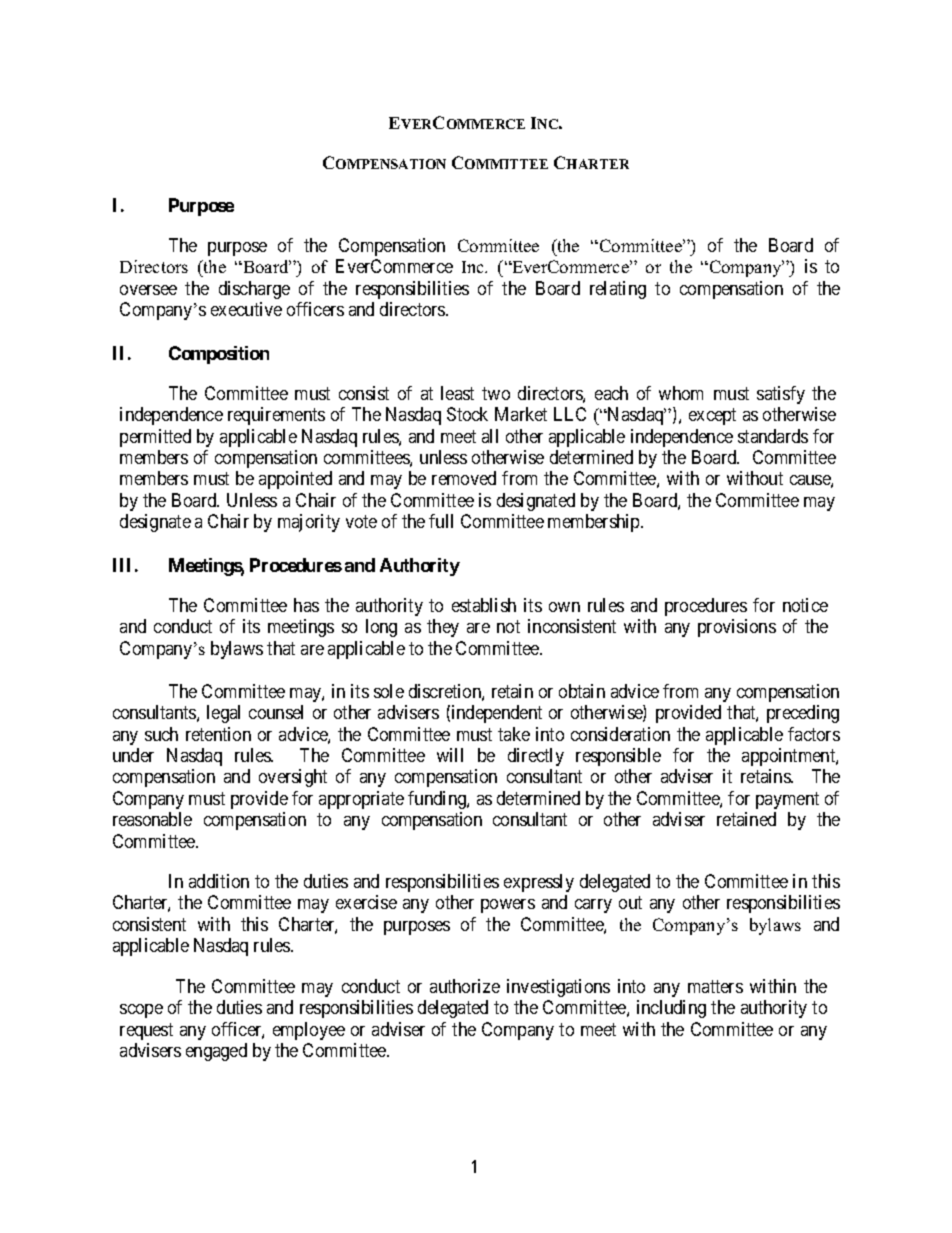 The width and height of the screenshot is (952, 1233). Describe the element at coordinates (216, 1052) in the screenshot. I see `engaged` at that location.
